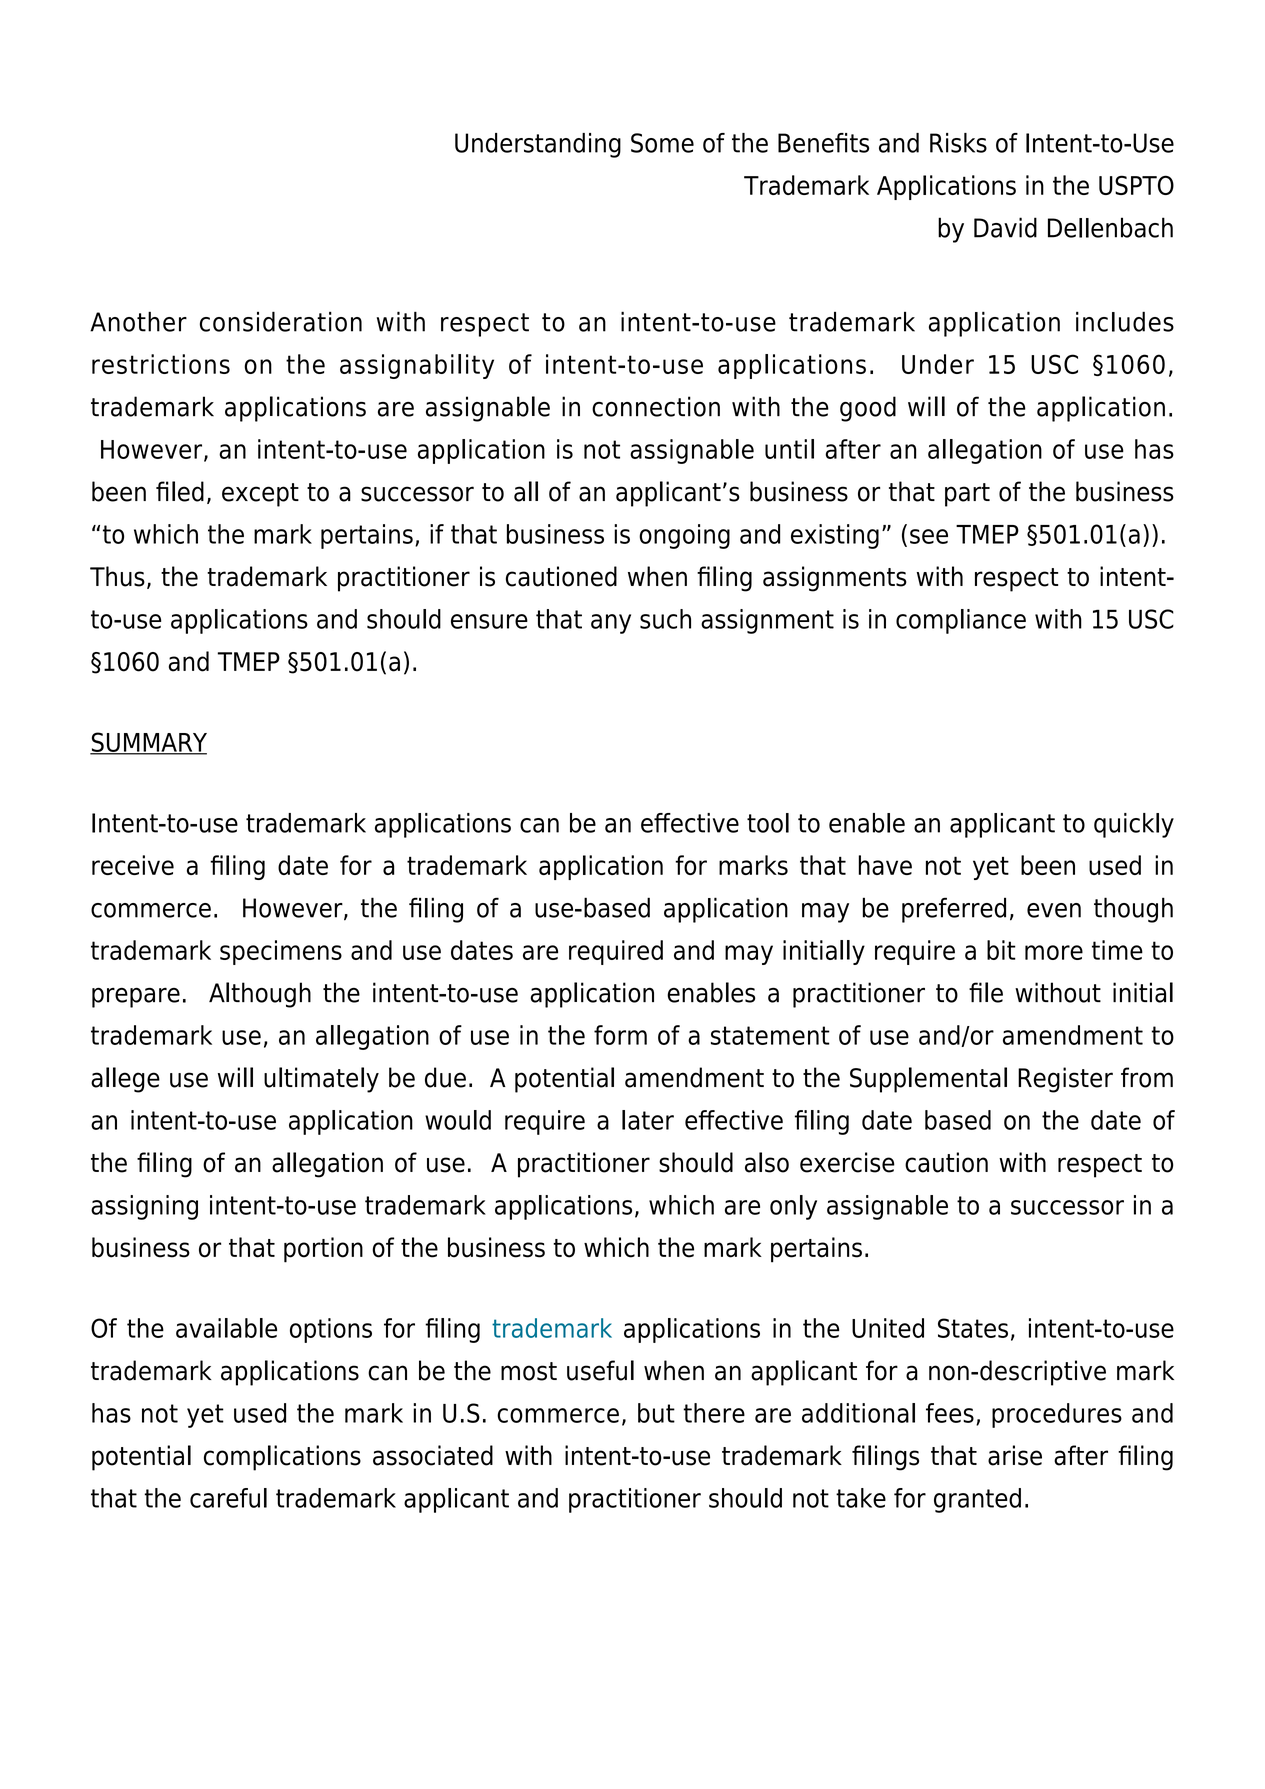 The width and height of the document is (1265, 1789). I want to click on complications, so click(282, 1458).
